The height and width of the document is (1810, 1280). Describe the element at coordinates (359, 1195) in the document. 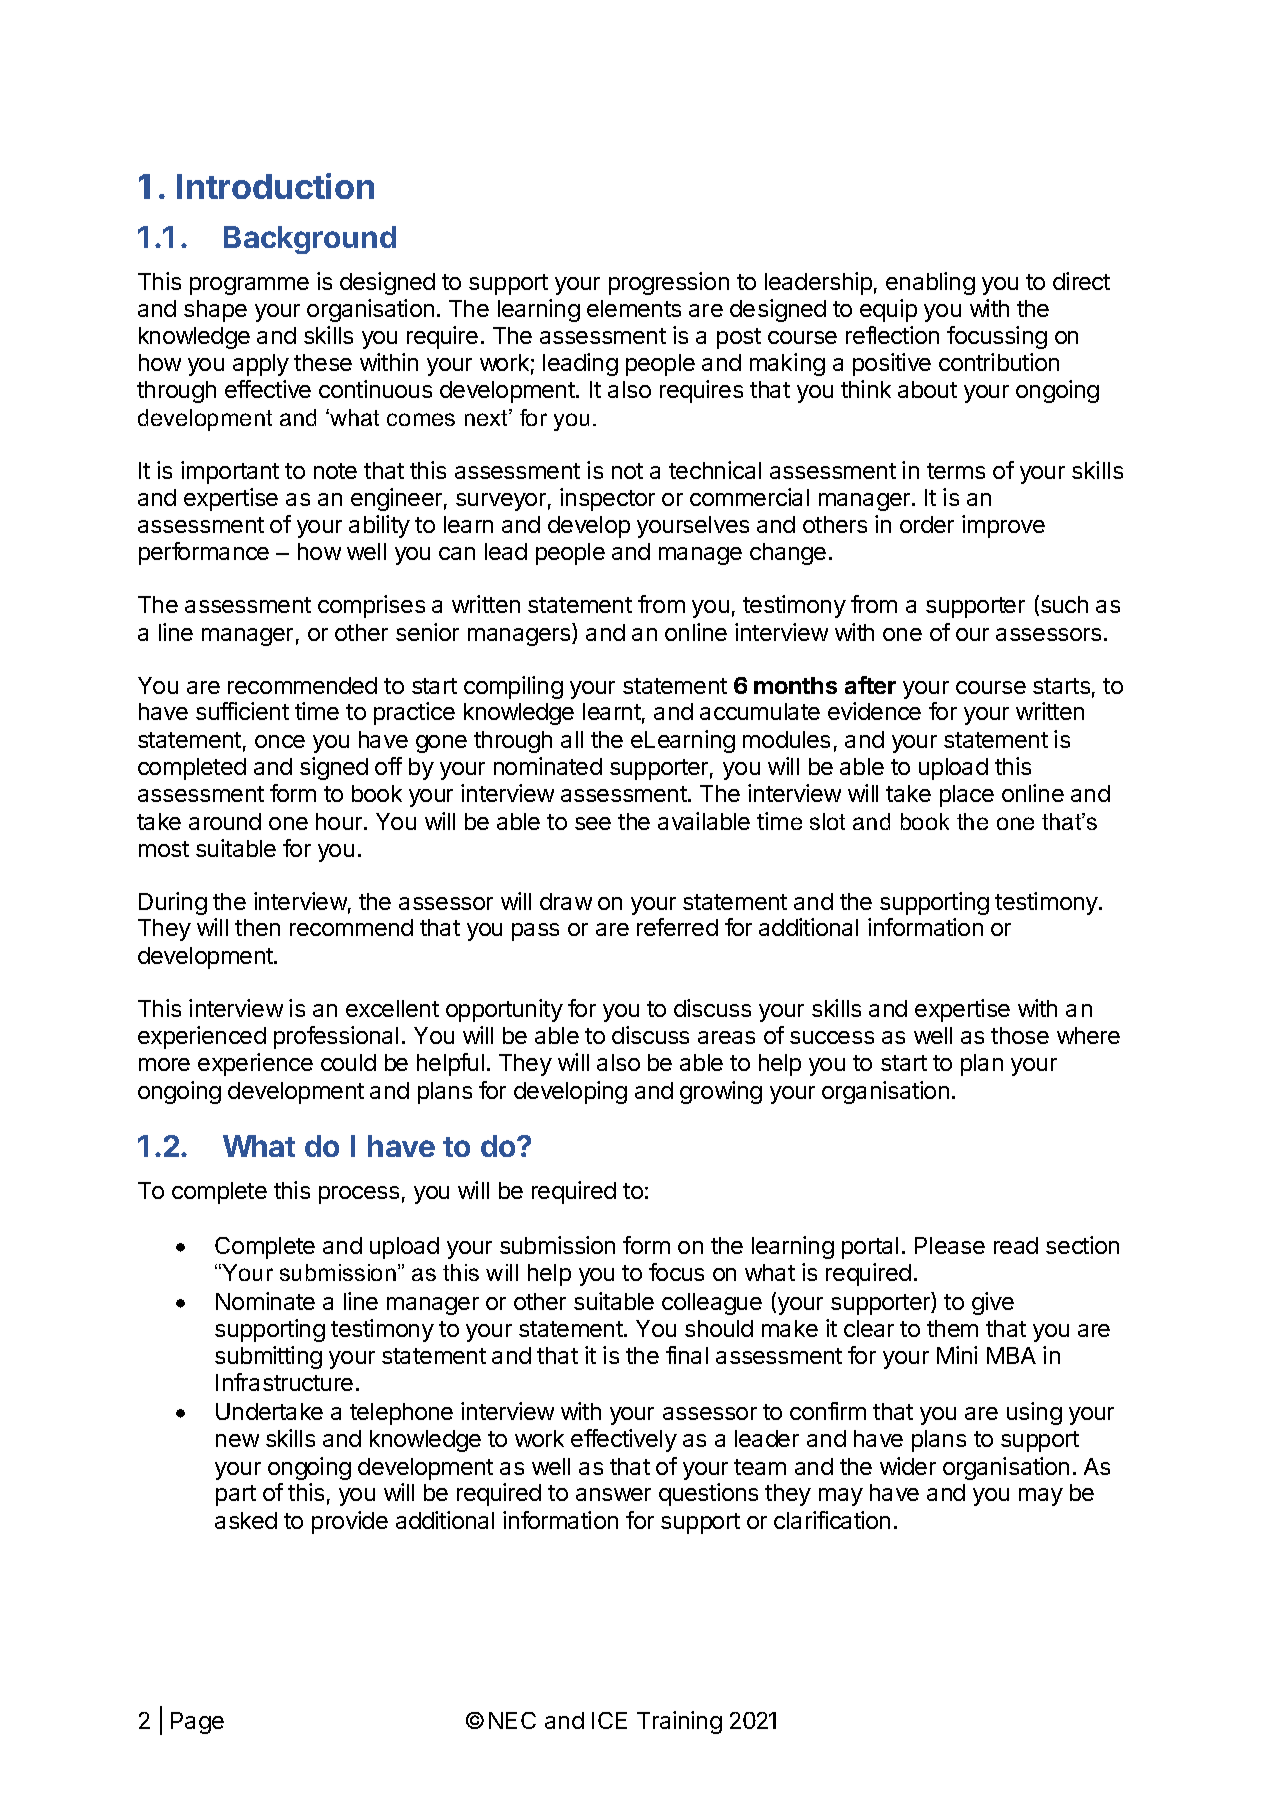

I see `process` at that location.
